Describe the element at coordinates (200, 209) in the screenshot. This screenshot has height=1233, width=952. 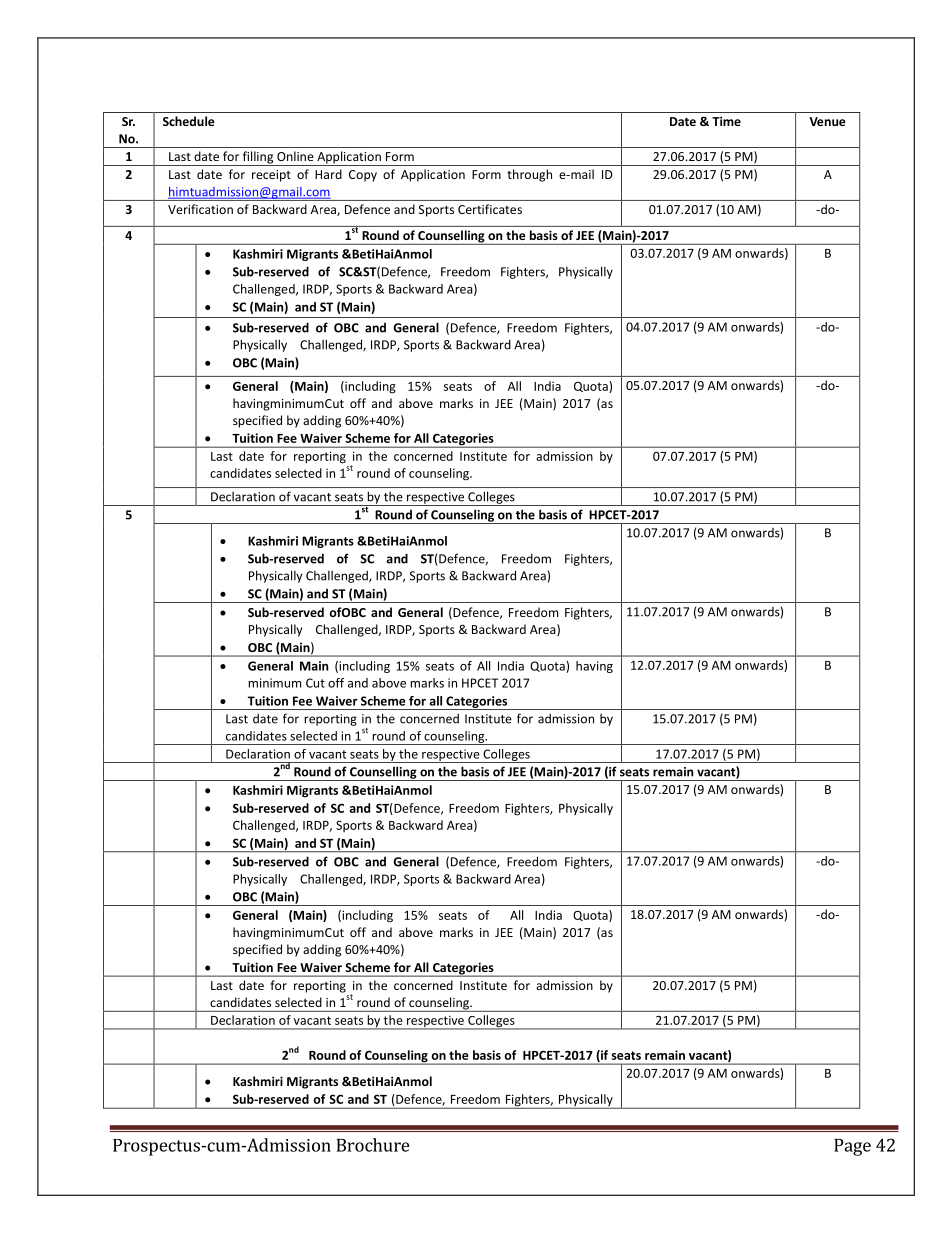
I see `Verification` at that location.
